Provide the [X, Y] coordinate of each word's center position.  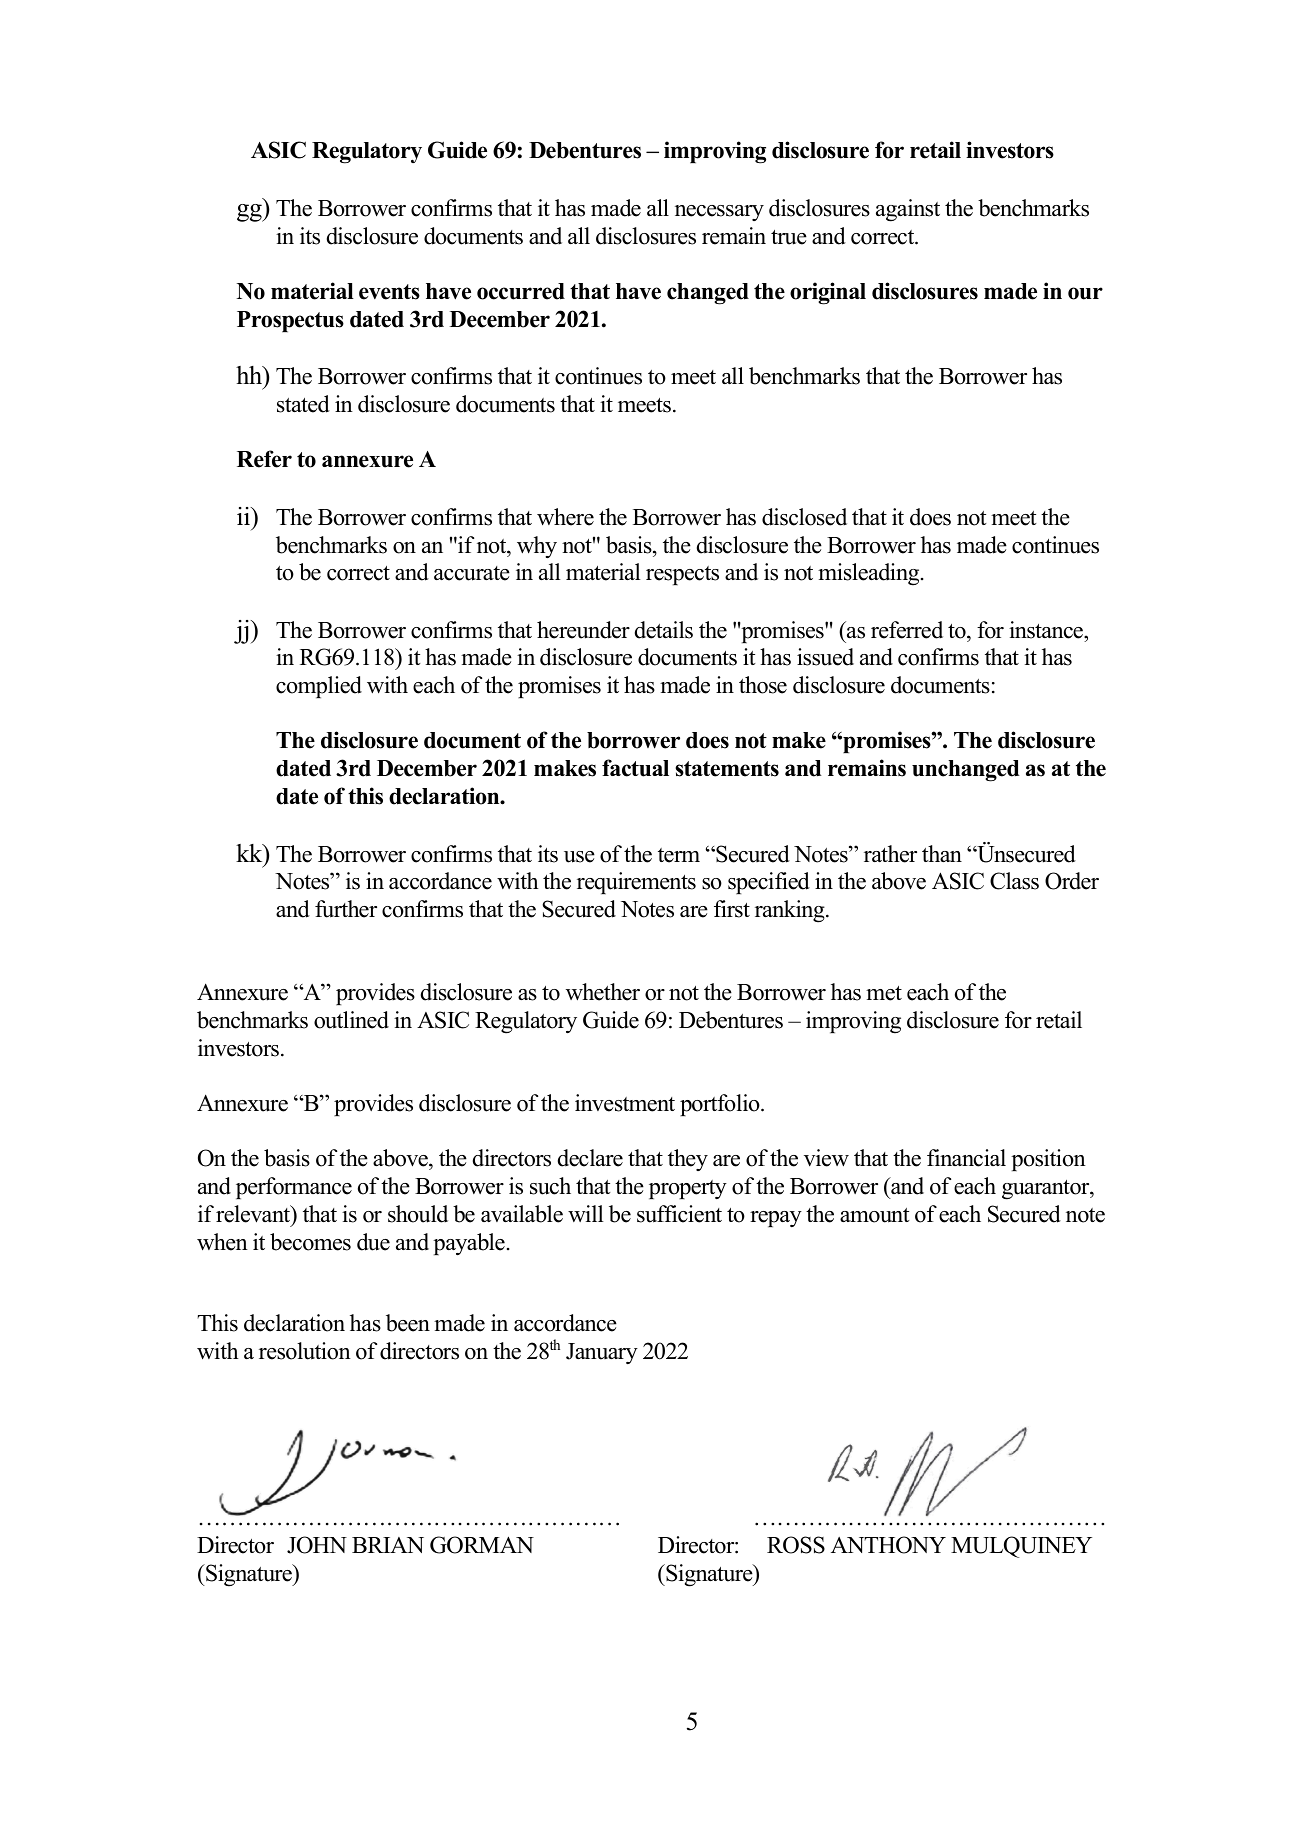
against [908, 210]
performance [294, 1188]
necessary [719, 213]
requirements [636, 883]
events [389, 292]
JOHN [317, 1545]
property [688, 1189]
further [346, 909]
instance [1047, 630]
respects [682, 575]
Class [1014, 881]
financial [966, 1158]
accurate [472, 573]
